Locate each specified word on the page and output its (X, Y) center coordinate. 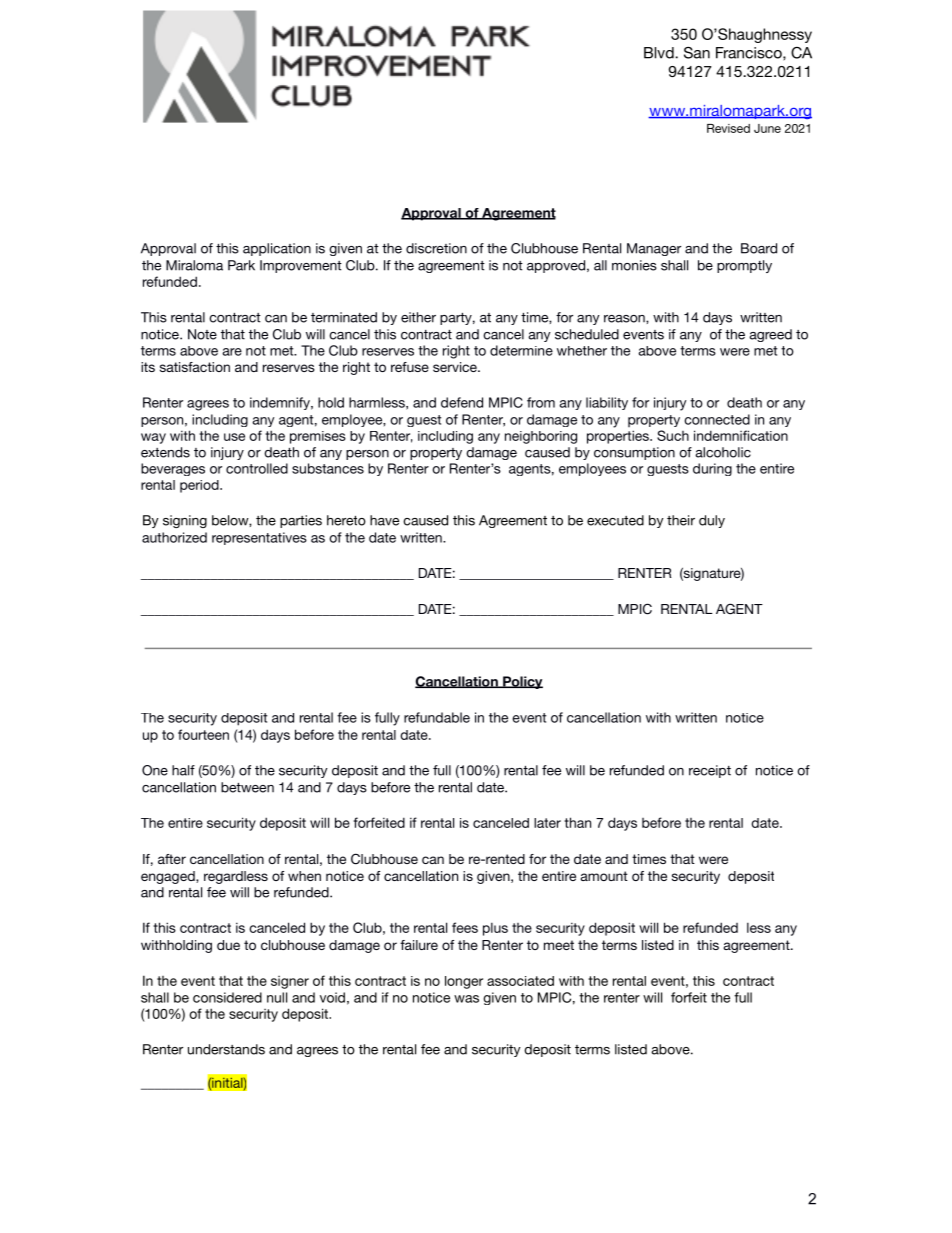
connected (717, 419)
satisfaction (195, 367)
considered (227, 997)
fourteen (203, 734)
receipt (710, 771)
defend (462, 402)
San (697, 53)
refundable (437, 717)
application (277, 249)
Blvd (660, 53)
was (466, 999)
